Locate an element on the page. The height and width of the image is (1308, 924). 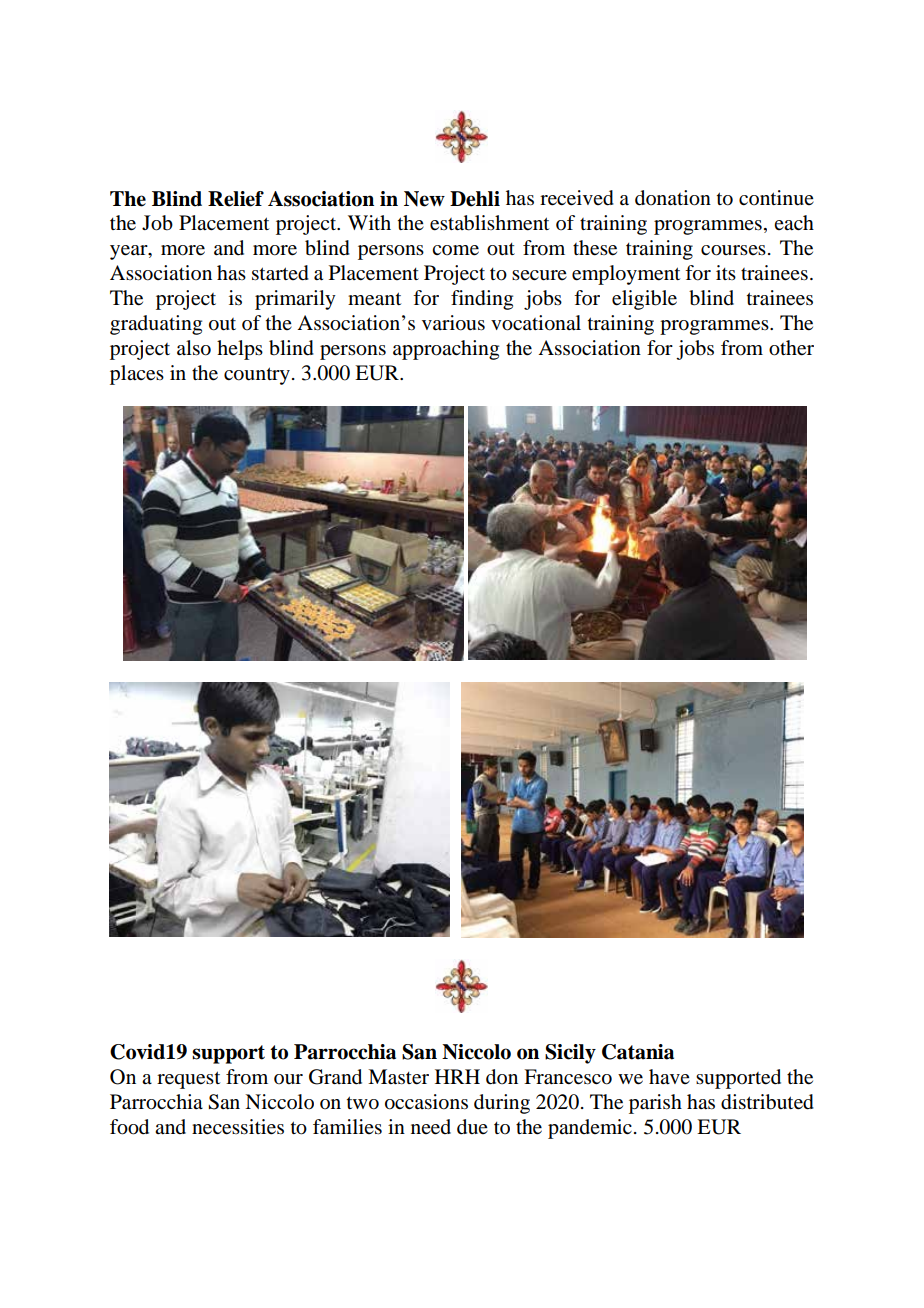
request is located at coordinates (188, 1080).
